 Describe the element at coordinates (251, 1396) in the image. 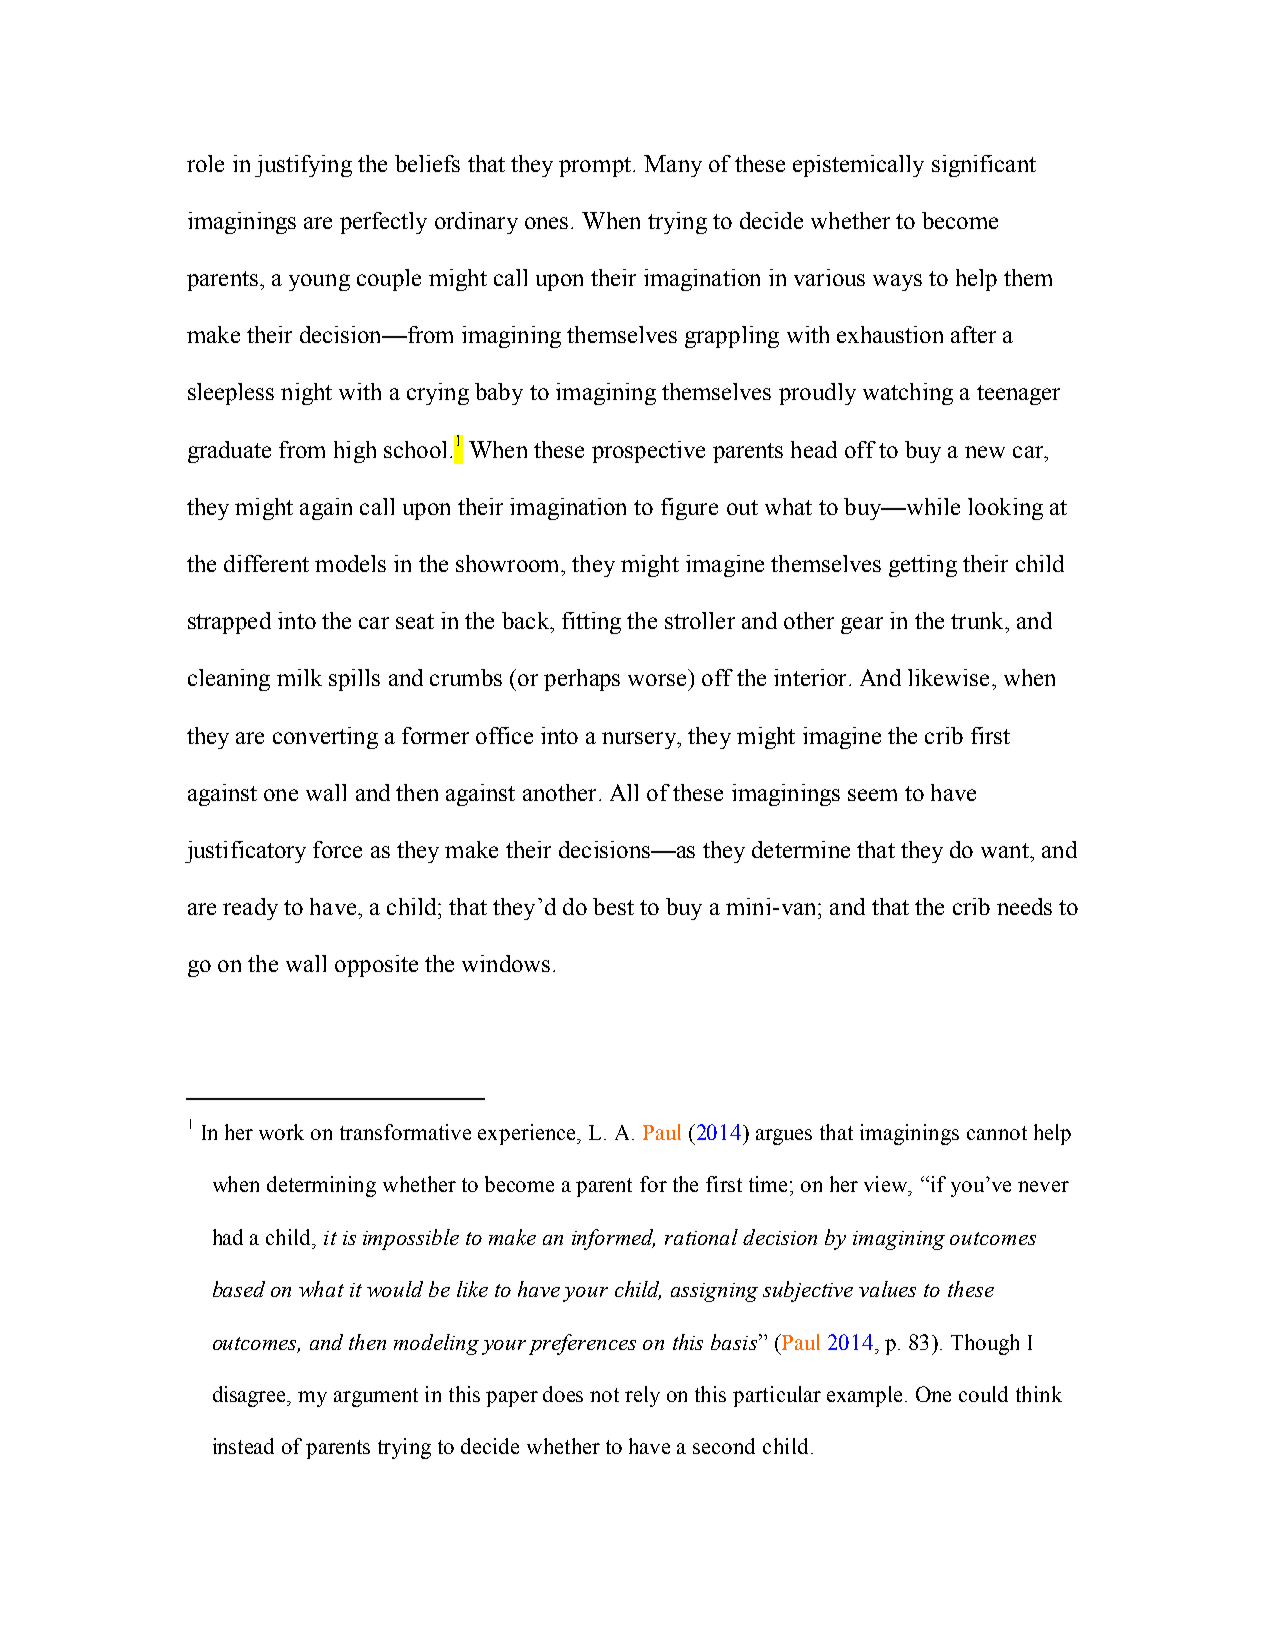

I see `disagree` at that location.
